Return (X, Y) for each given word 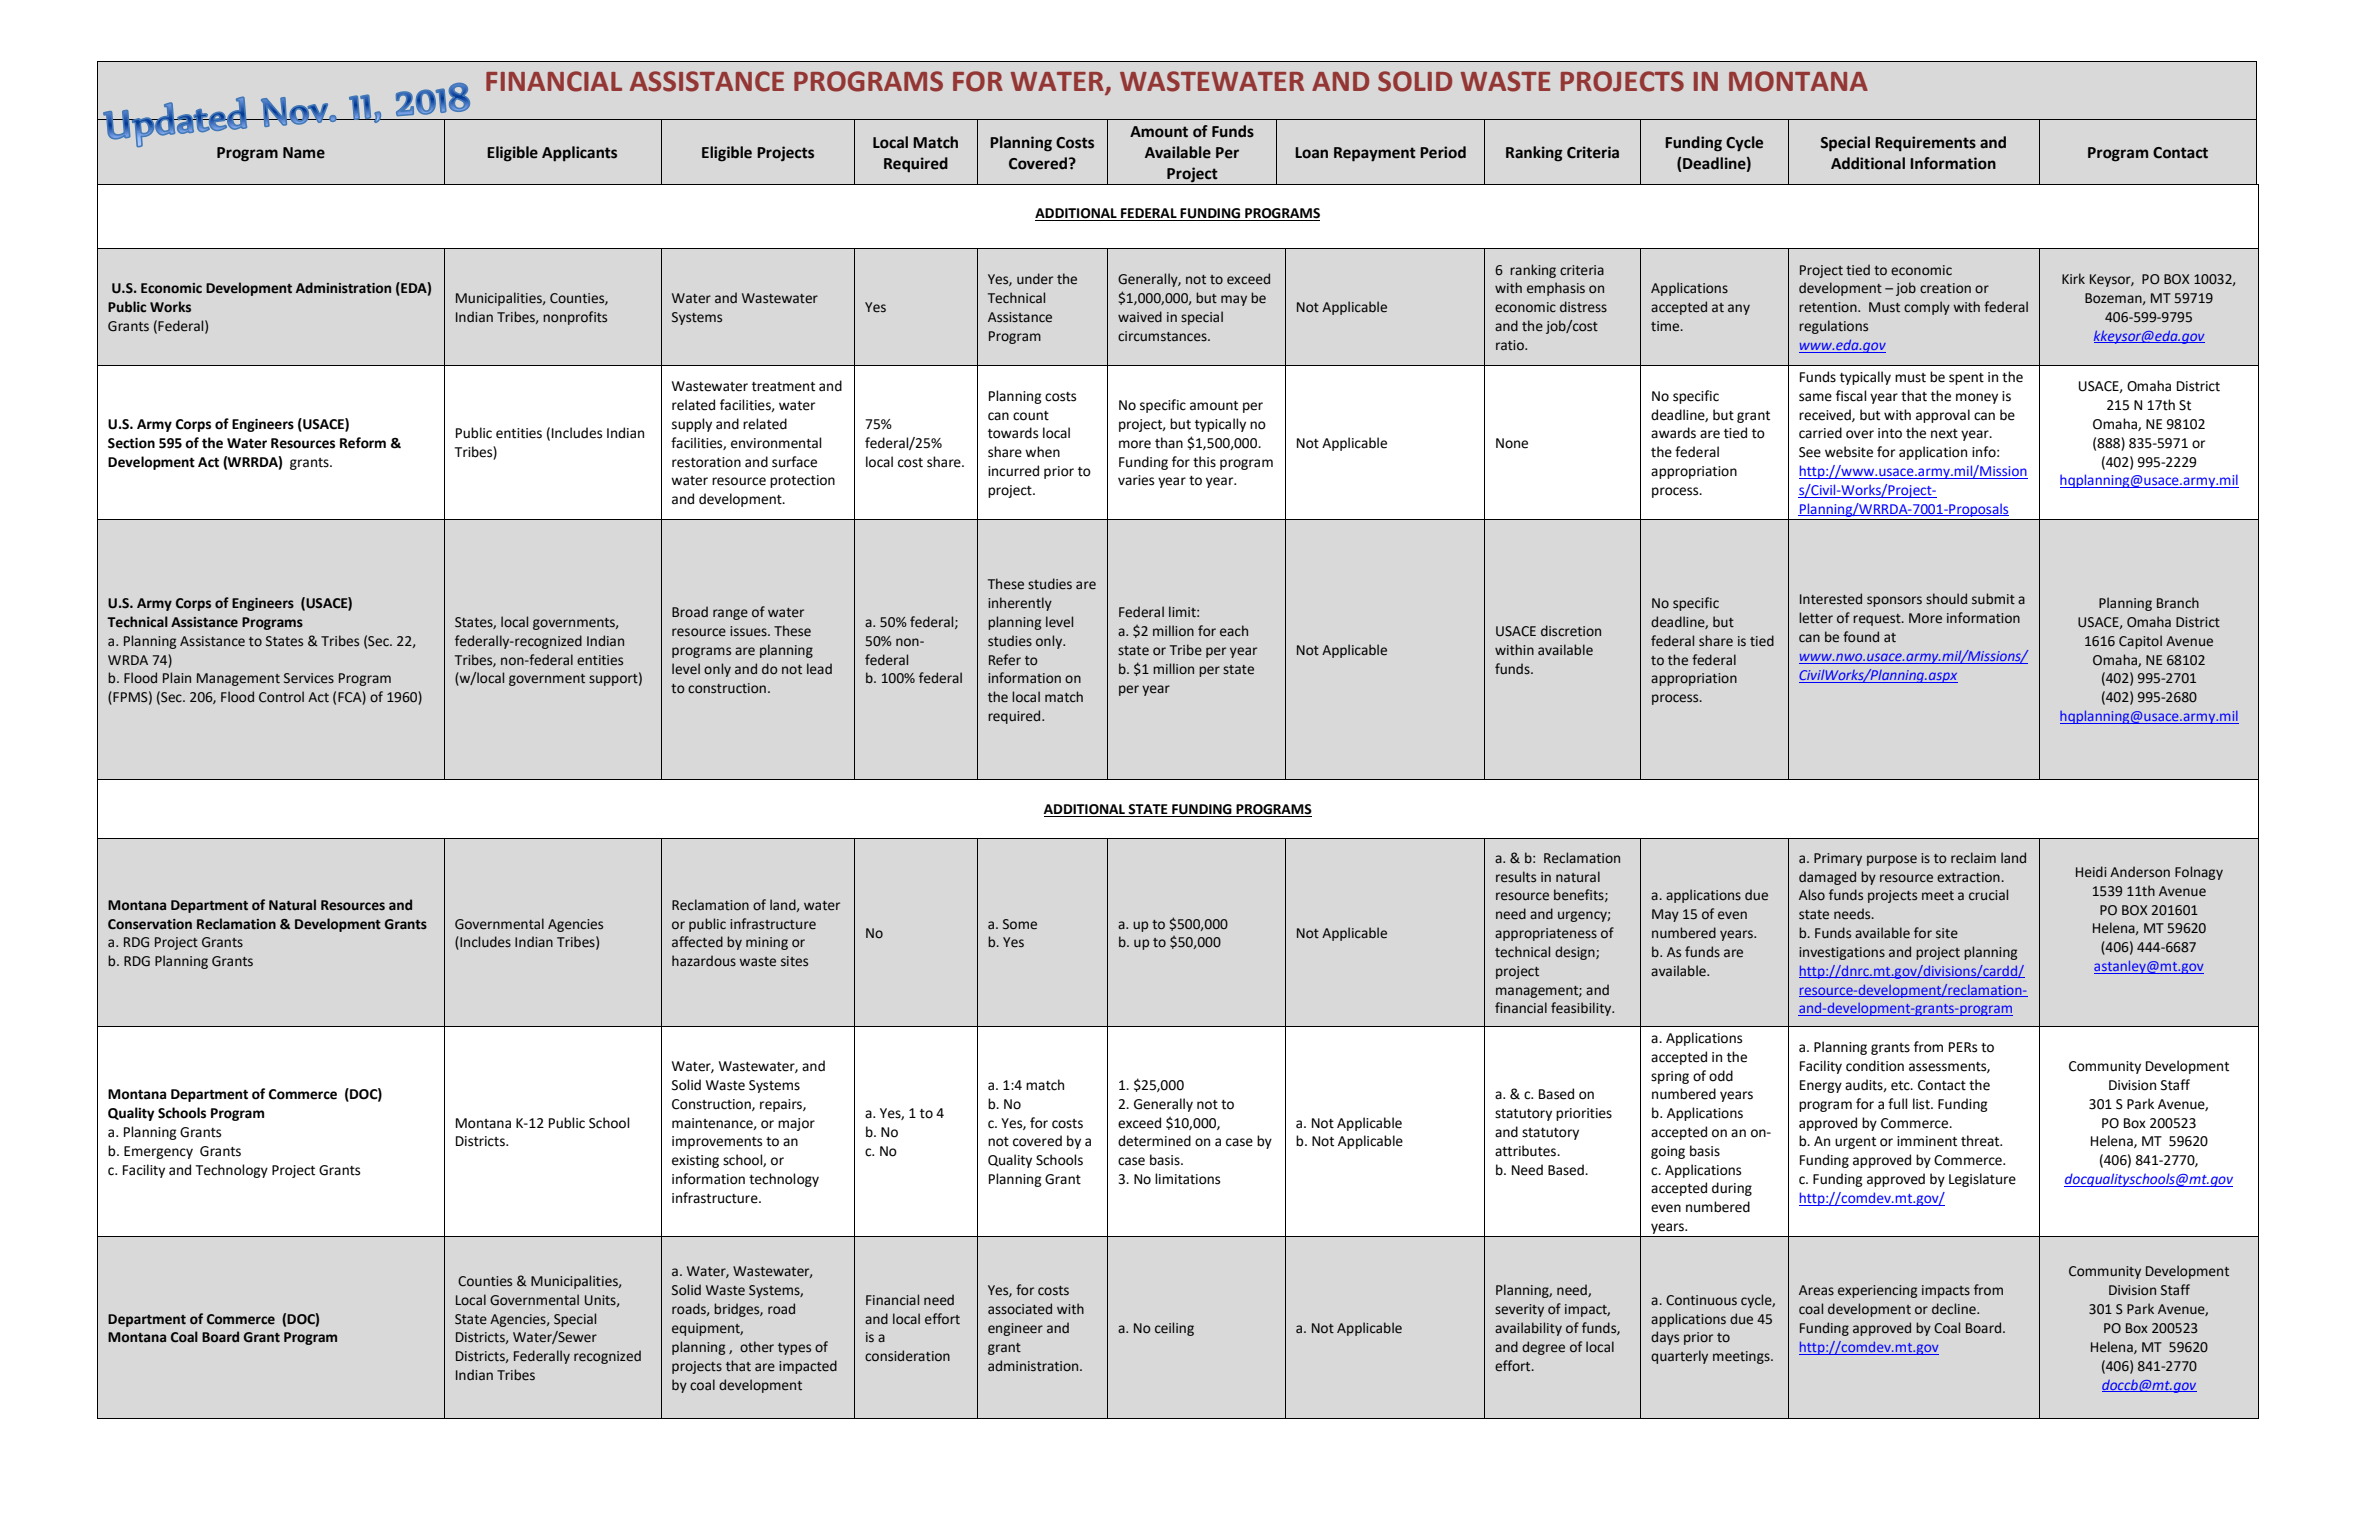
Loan (1311, 153)
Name (304, 153)
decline (1955, 1309)
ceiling (1174, 1329)
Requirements (1925, 144)
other (757, 1347)
